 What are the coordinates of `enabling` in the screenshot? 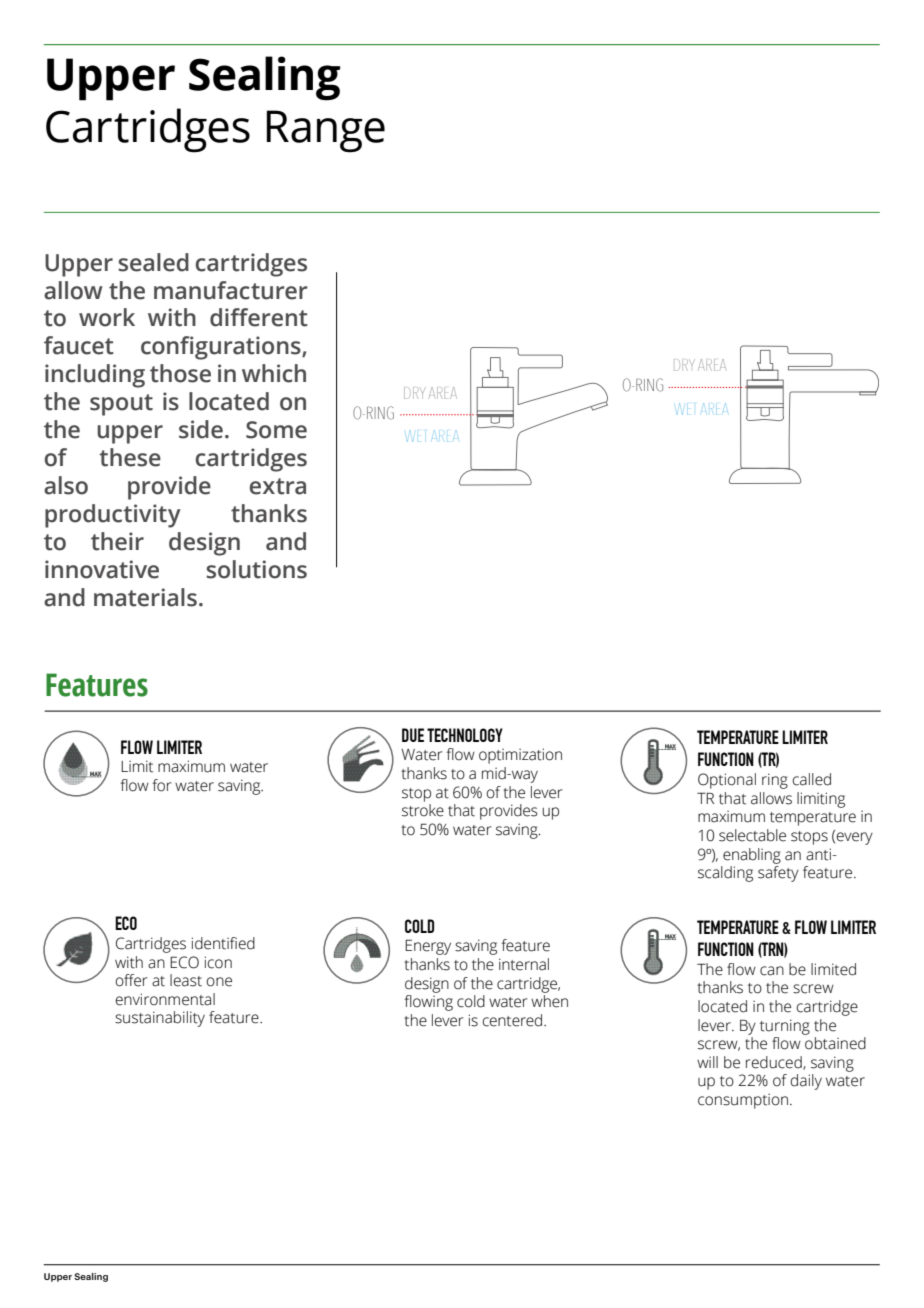 It's located at (752, 856).
